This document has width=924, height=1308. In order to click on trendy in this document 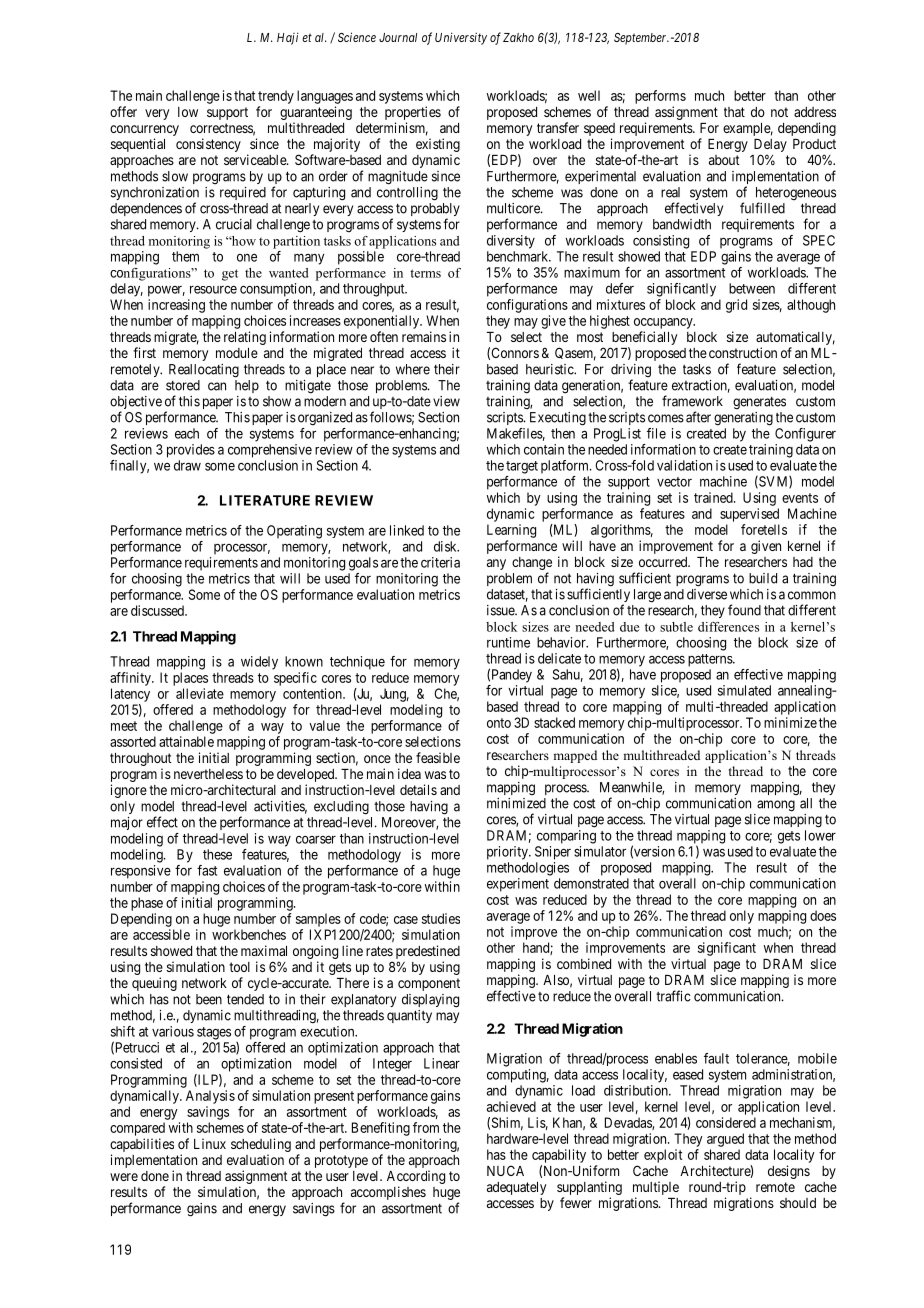, I will do `click(276, 97)`.
